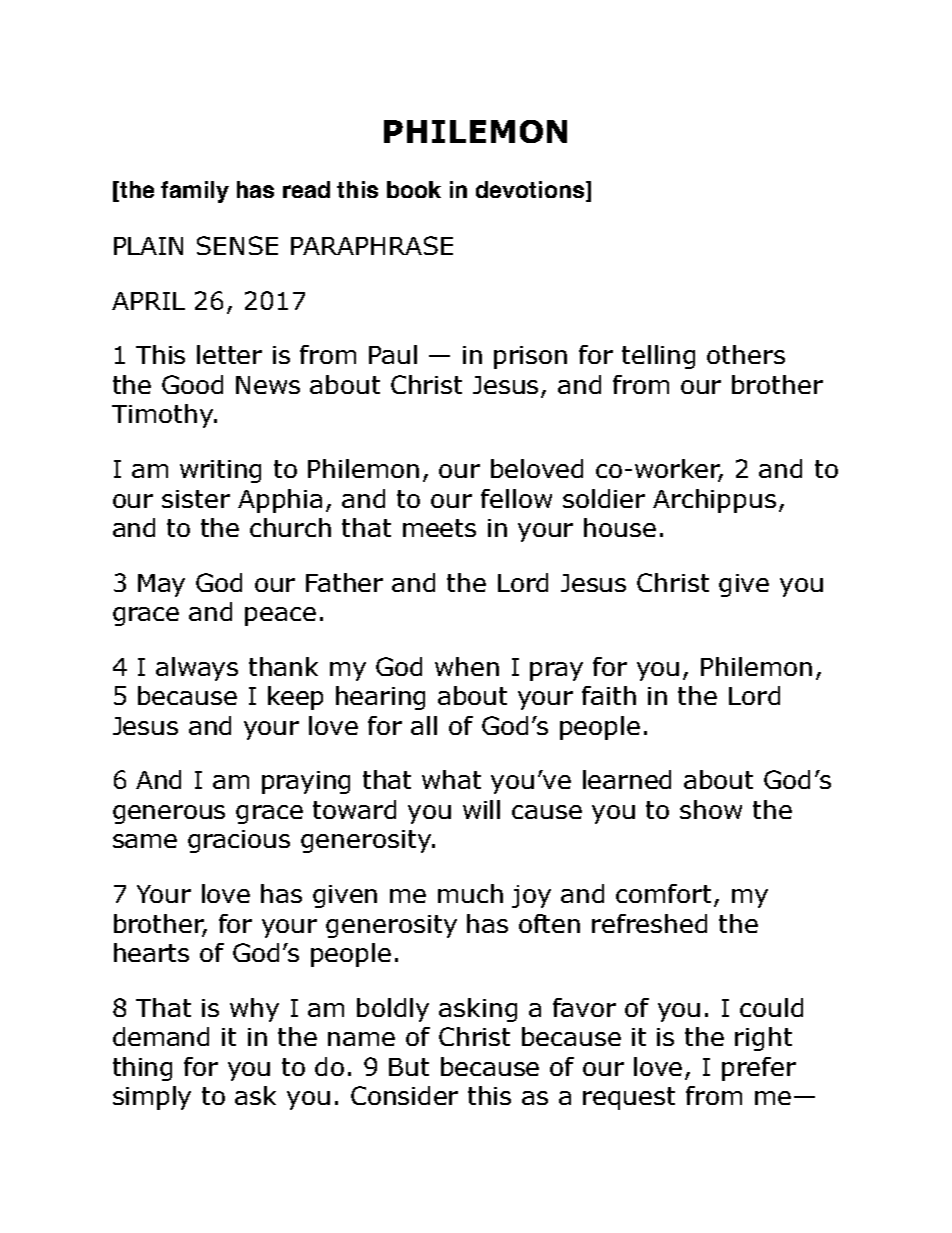 This image has height=1233, width=952. I want to click on house, so click(620, 527).
